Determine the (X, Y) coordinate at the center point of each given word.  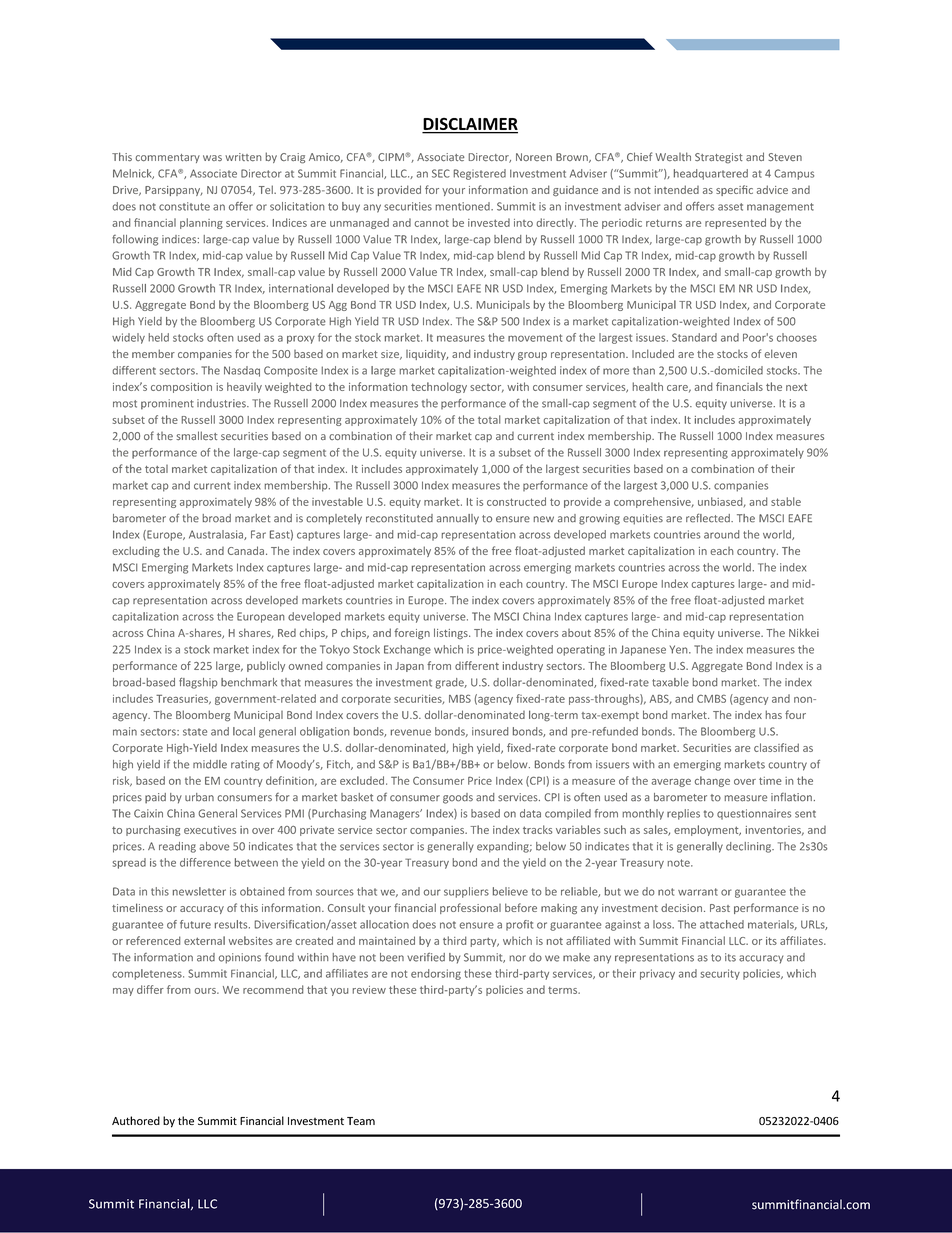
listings (452, 633)
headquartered (711, 174)
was (212, 158)
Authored (136, 1120)
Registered (479, 174)
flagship (198, 683)
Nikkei (804, 632)
